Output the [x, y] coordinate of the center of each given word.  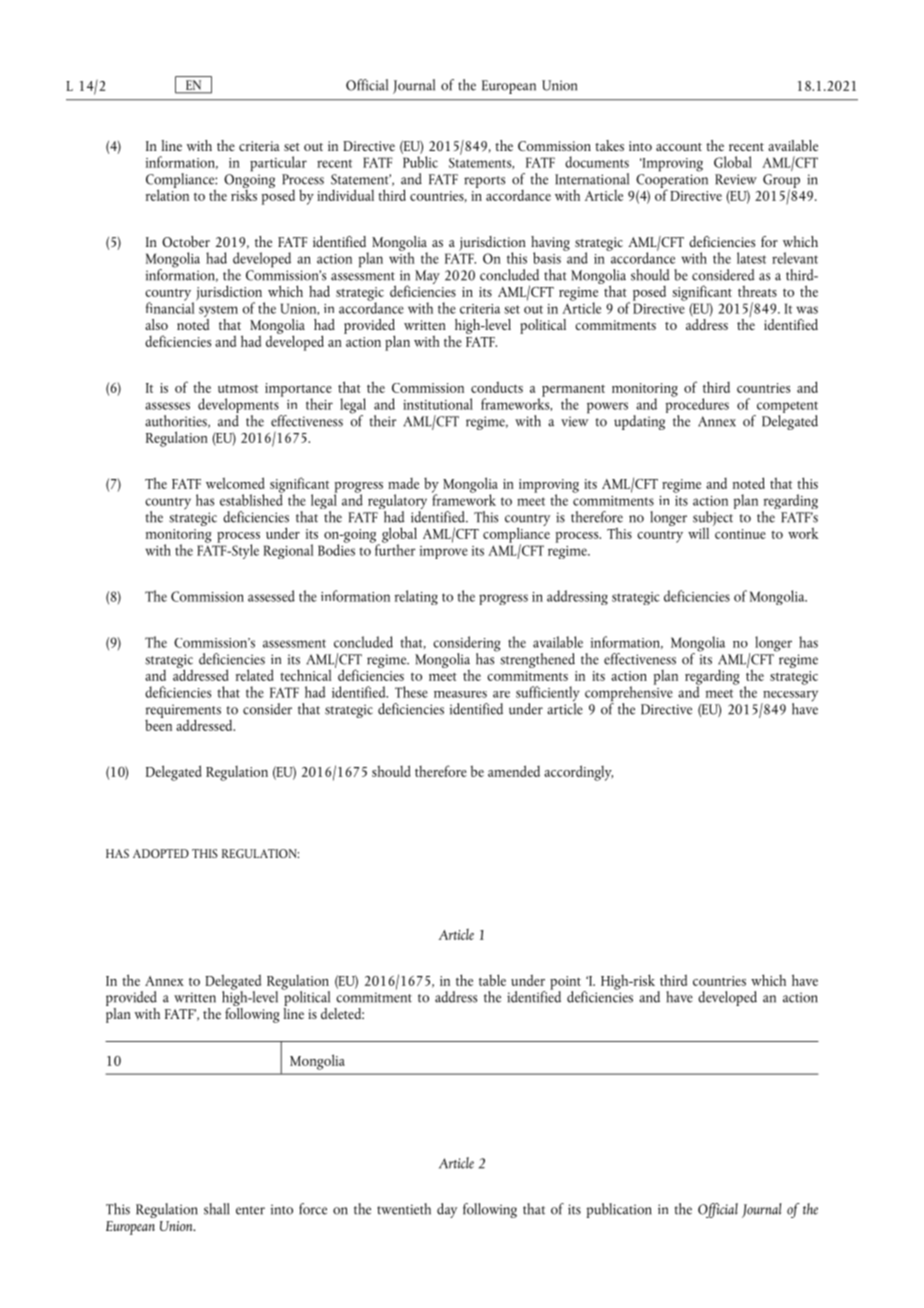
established [251, 499]
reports [484, 182]
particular [278, 164]
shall [216, 1209]
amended [514, 771]
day [447, 1210]
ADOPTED [161, 853]
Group [781, 182]
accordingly [578, 773]
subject [714, 518]
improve [444, 552]
